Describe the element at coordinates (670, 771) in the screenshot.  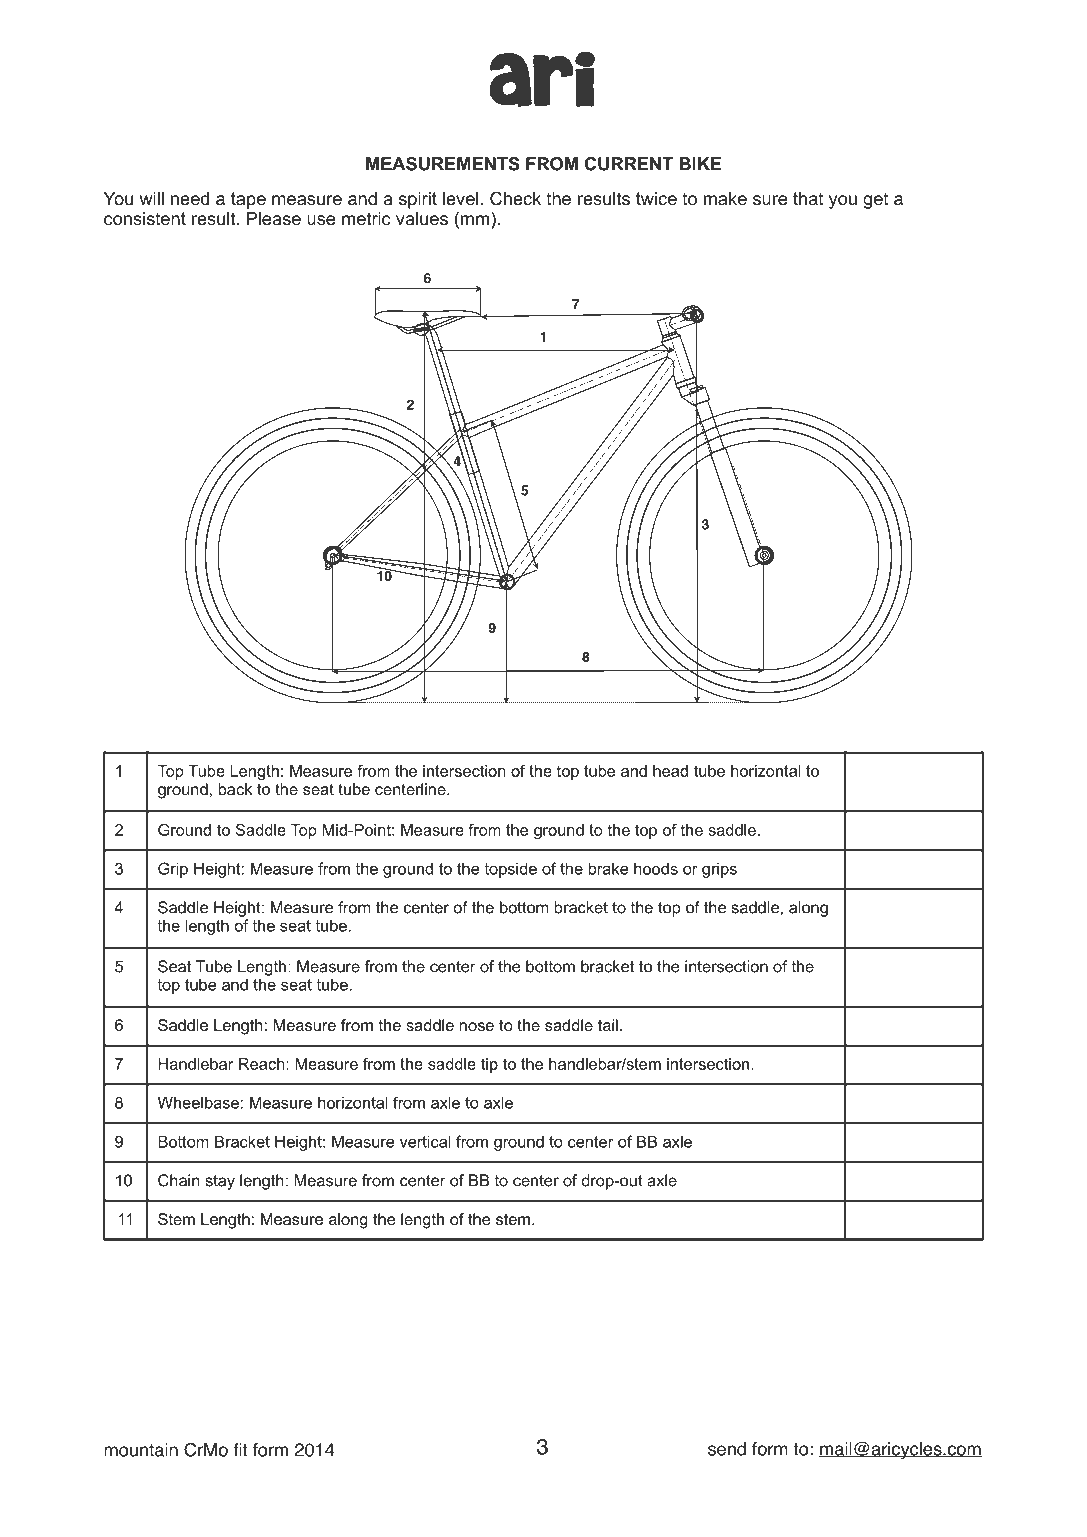
I see `head` at that location.
